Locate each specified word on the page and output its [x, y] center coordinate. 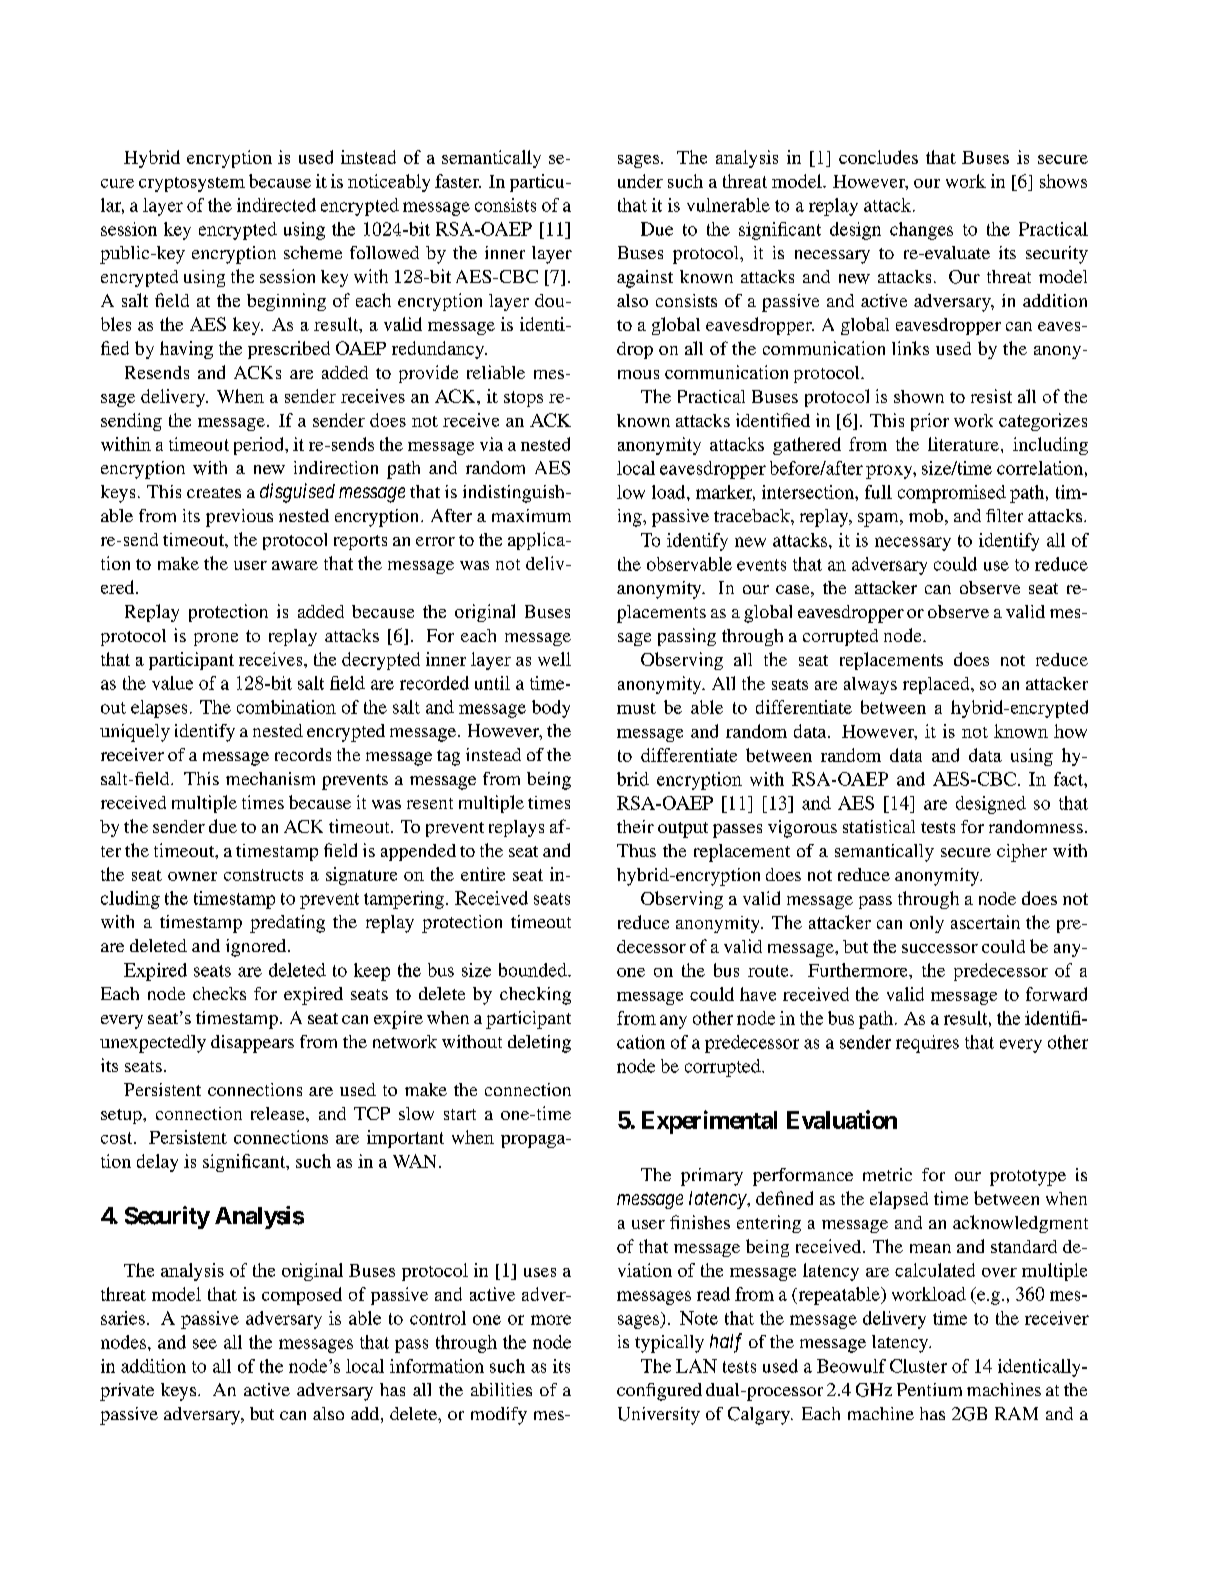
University [659, 1416]
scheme [313, 252]
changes [921, 231]
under [640, 181]
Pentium [929, 1389]
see [205, 1344]
